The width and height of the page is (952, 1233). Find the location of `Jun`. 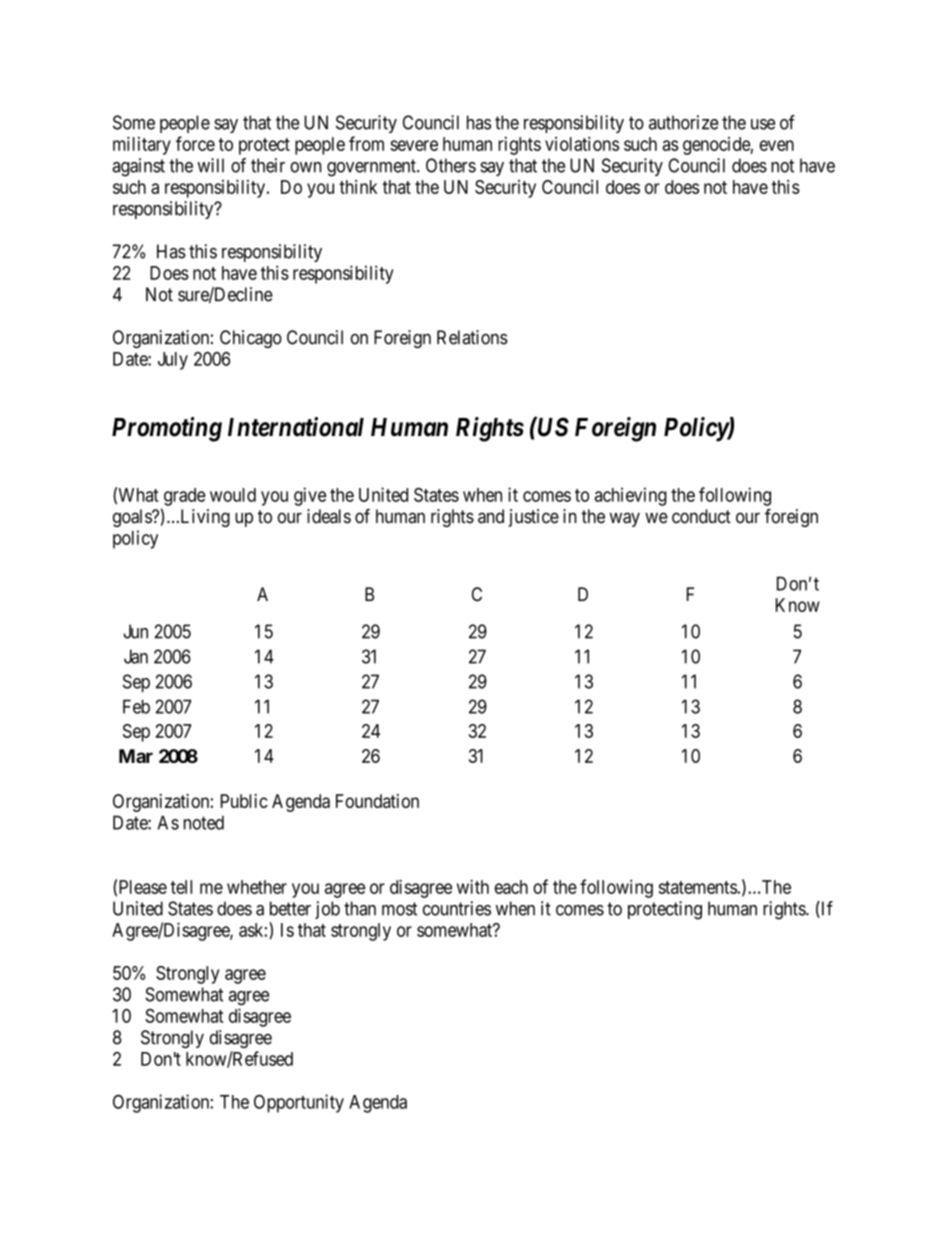

Jun is located at coordinates (135, 631).
